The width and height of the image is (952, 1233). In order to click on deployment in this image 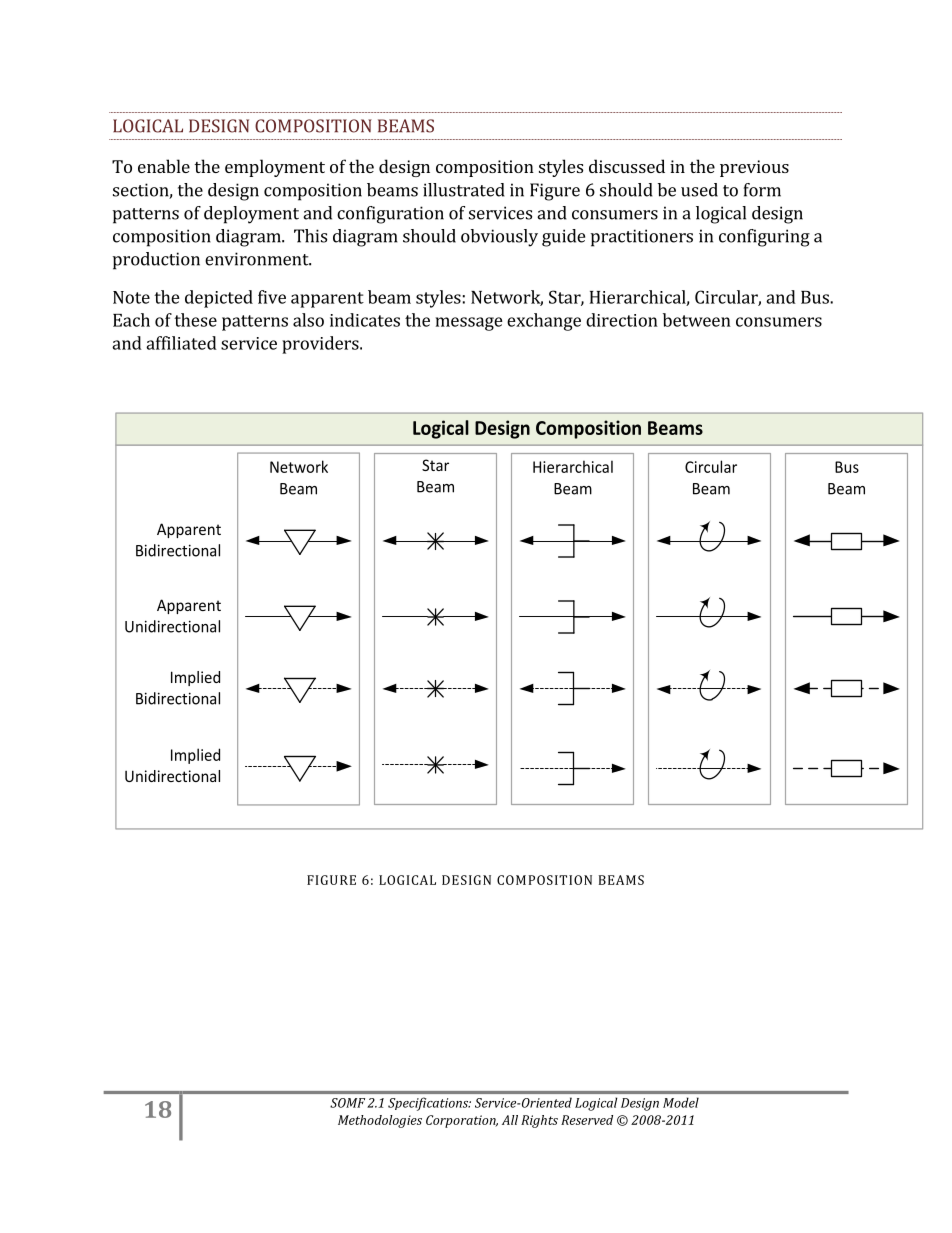, I will do `click(251, 215)`.
